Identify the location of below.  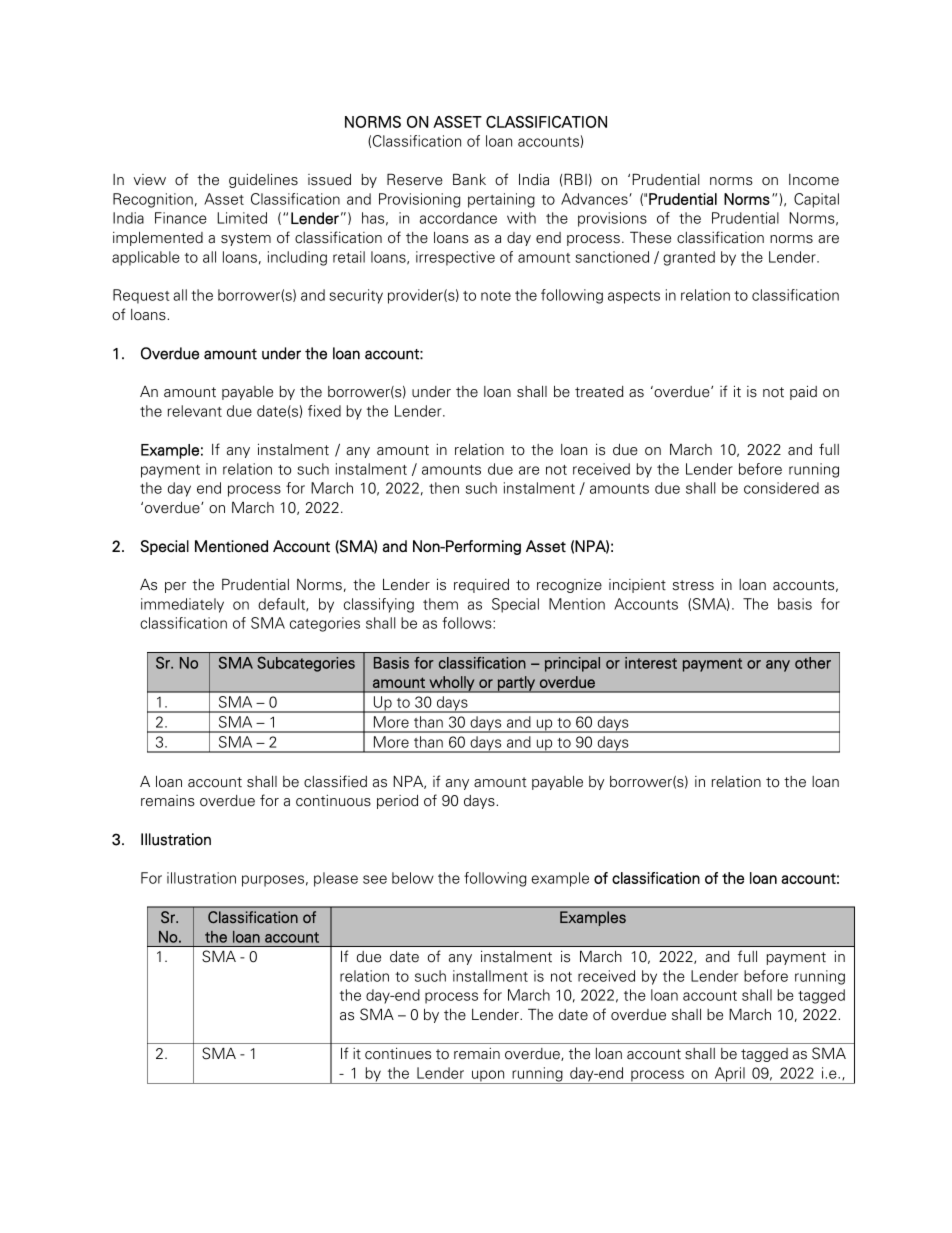
(413, 878).
